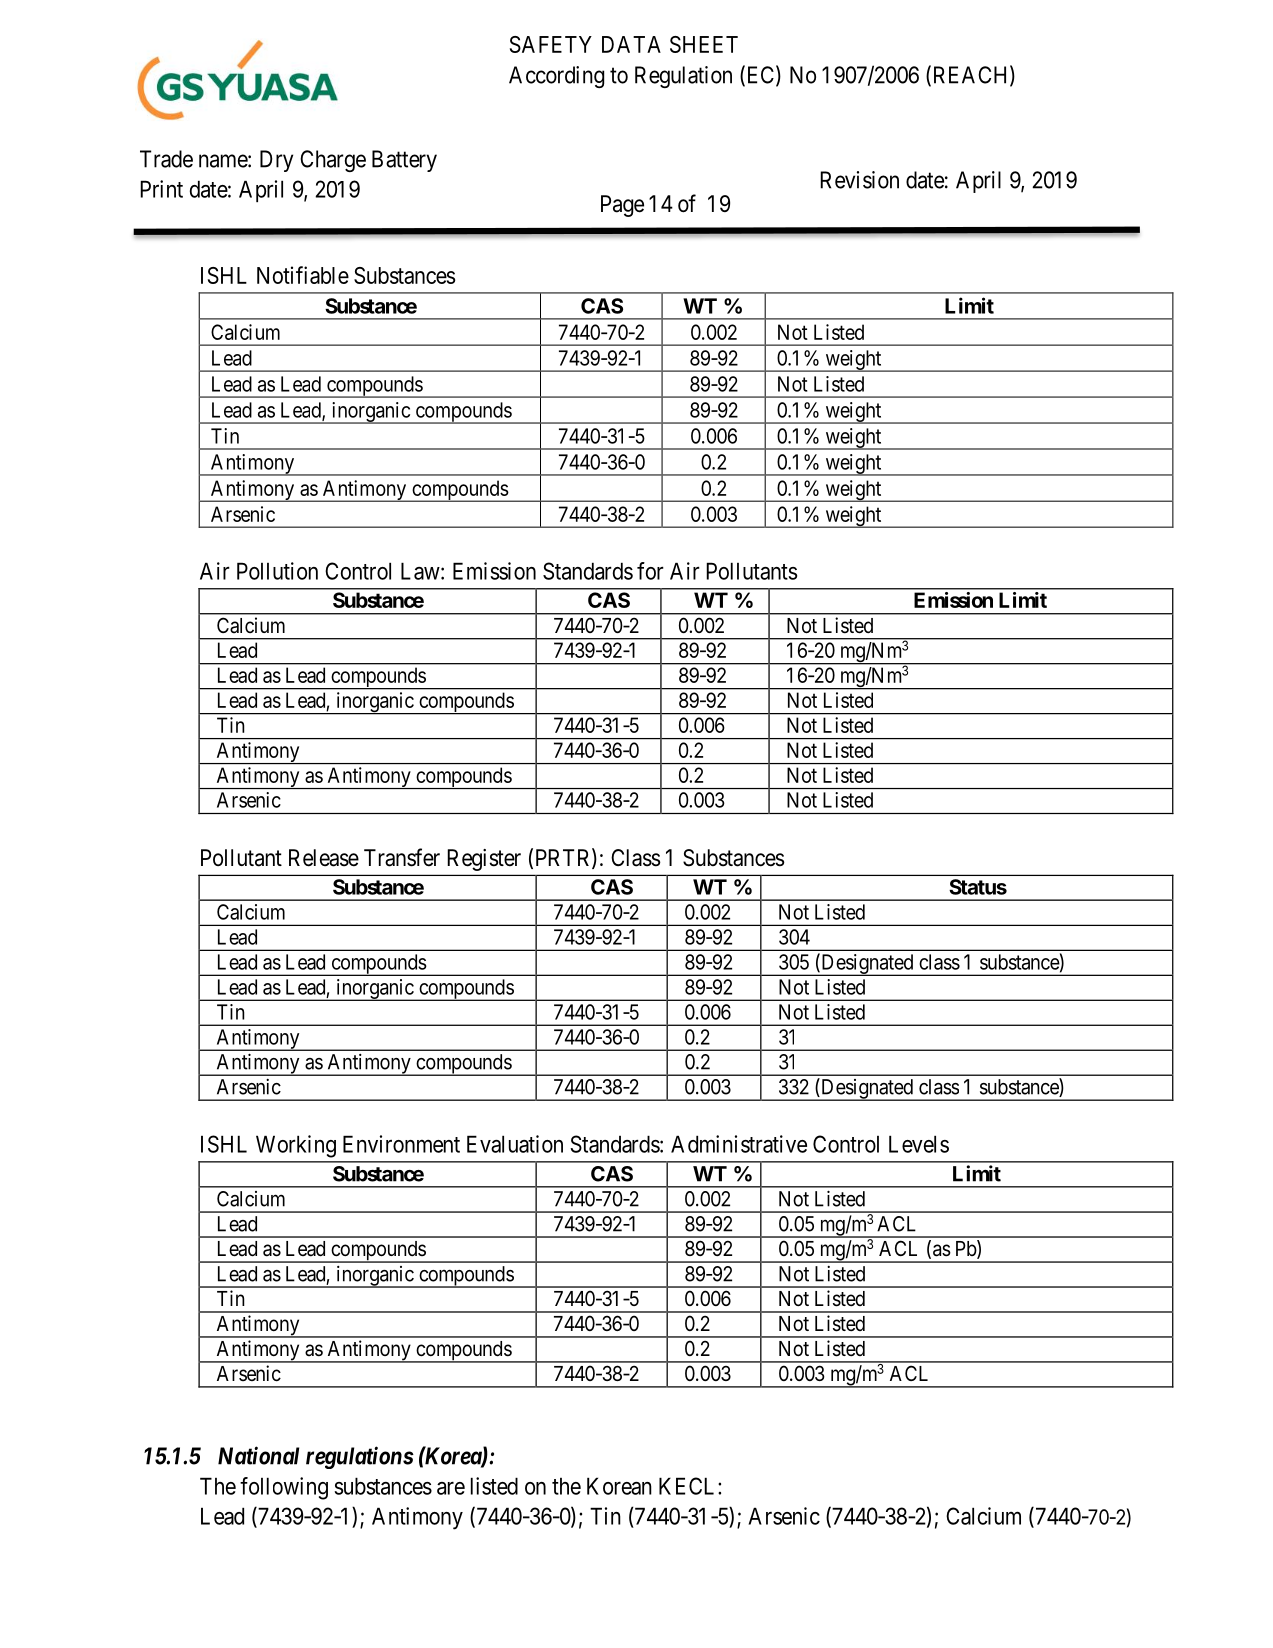  I want to click on Register, so click(484, 860).
